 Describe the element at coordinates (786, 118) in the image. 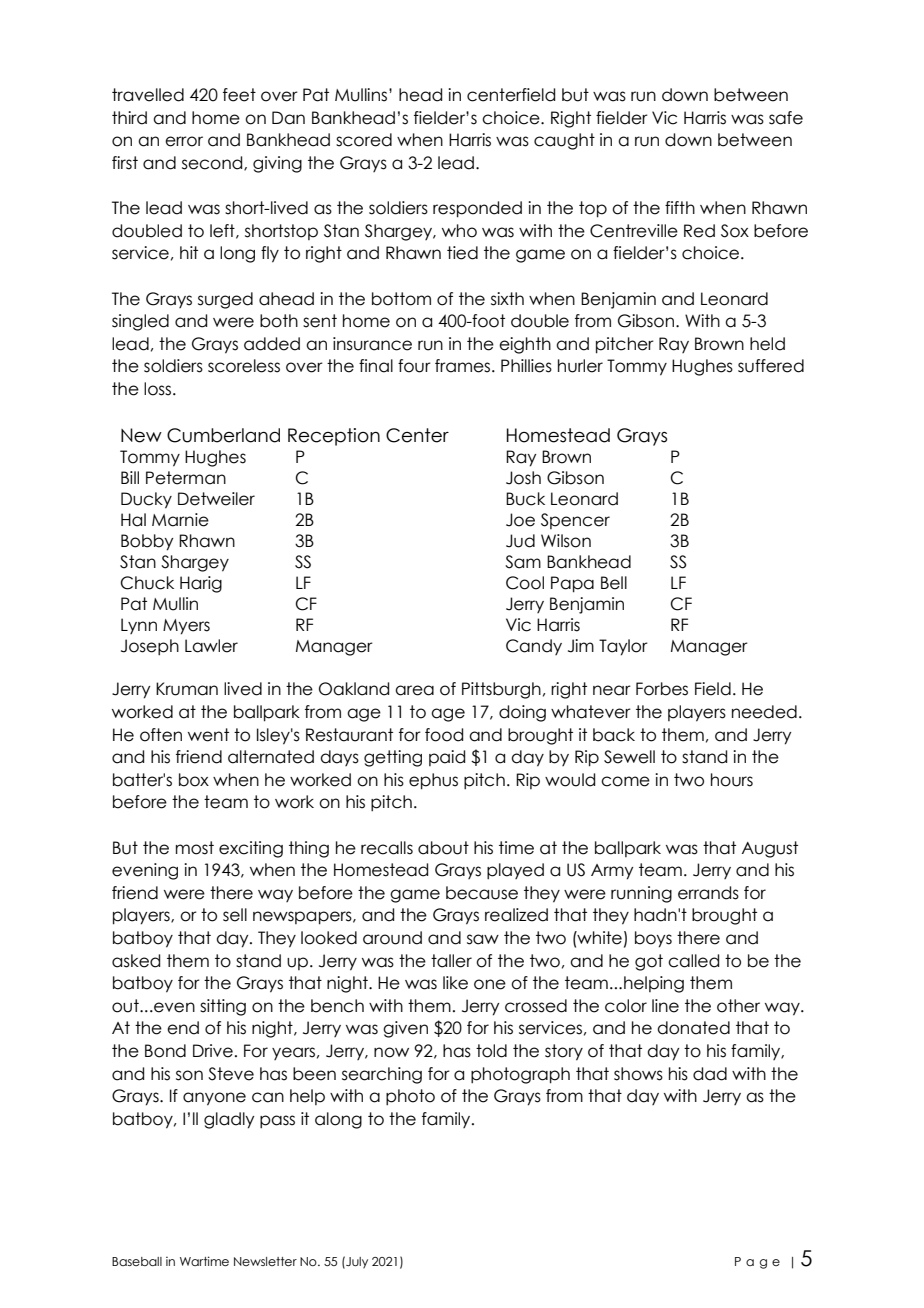

I see `safe` at that location.
